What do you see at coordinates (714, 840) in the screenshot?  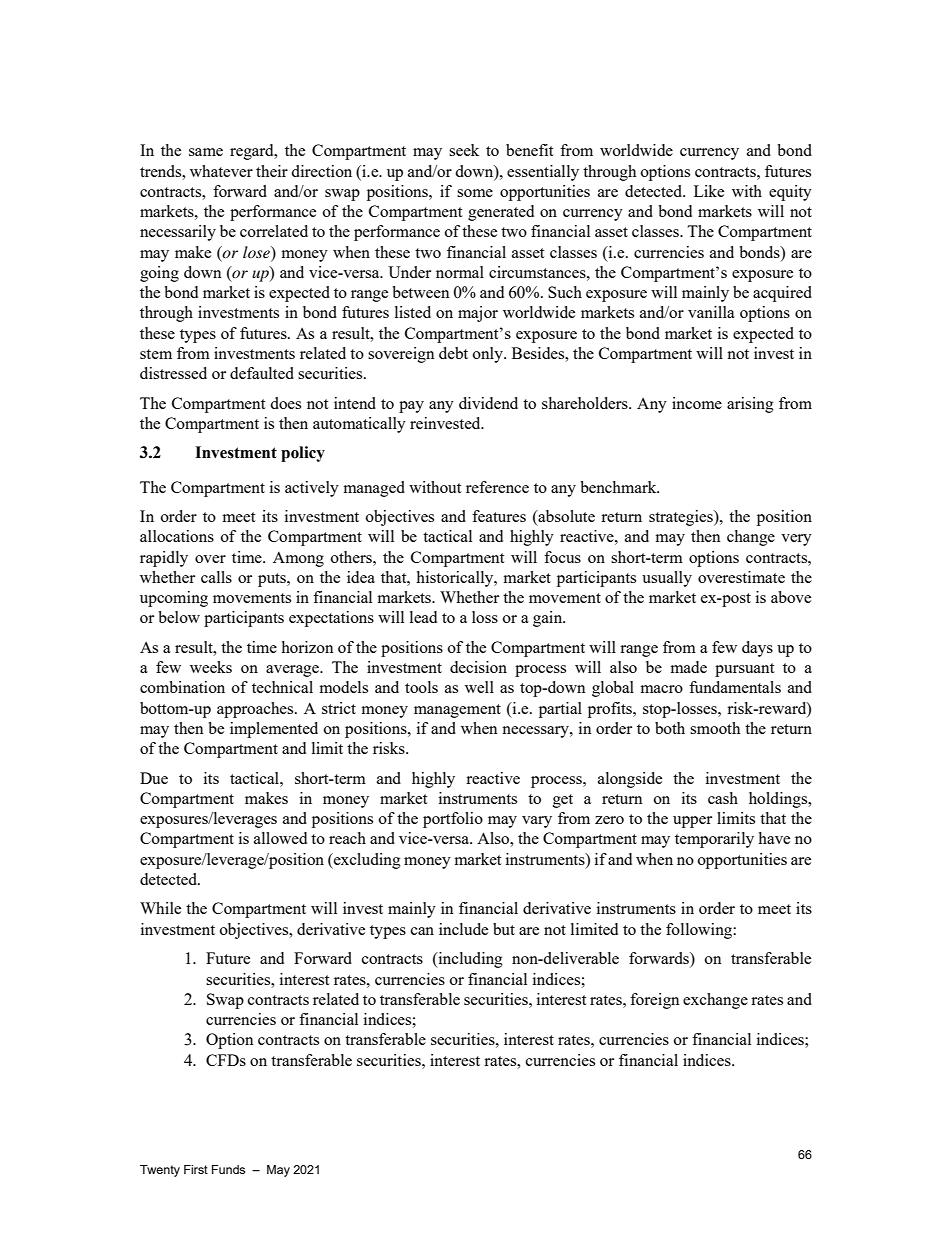 I see `temporarily` at bounding box center [714, 840].
